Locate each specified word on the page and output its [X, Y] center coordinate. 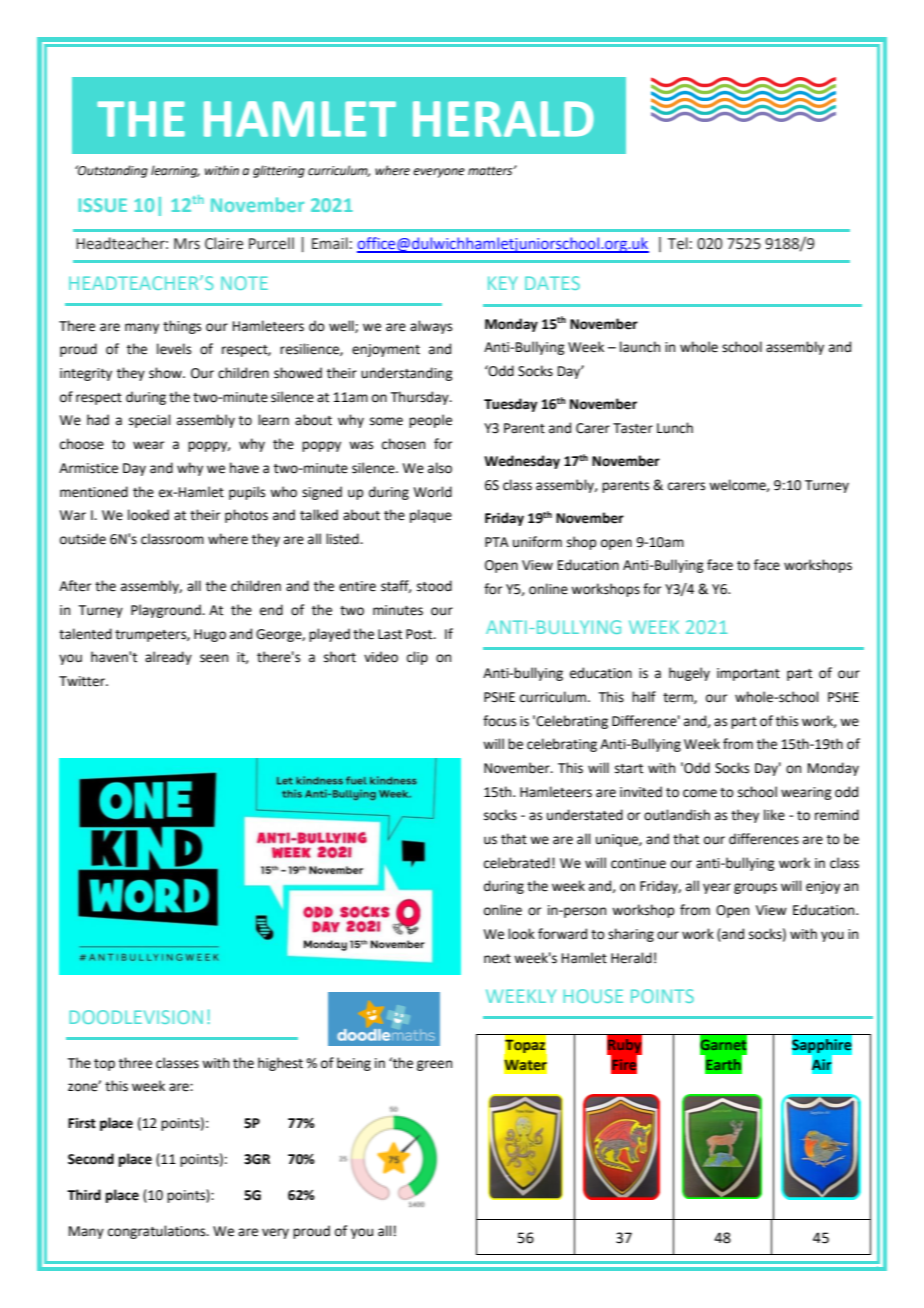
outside [83, 539]
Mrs [187, 244]
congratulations [158, 1232]
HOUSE [593, 996]
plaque [431, 516]
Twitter [83, 681]
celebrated [517, 863]
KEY [503, 283]
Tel [678, 243]
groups [755, 888]
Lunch [675, 428]
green [434, 1065]
